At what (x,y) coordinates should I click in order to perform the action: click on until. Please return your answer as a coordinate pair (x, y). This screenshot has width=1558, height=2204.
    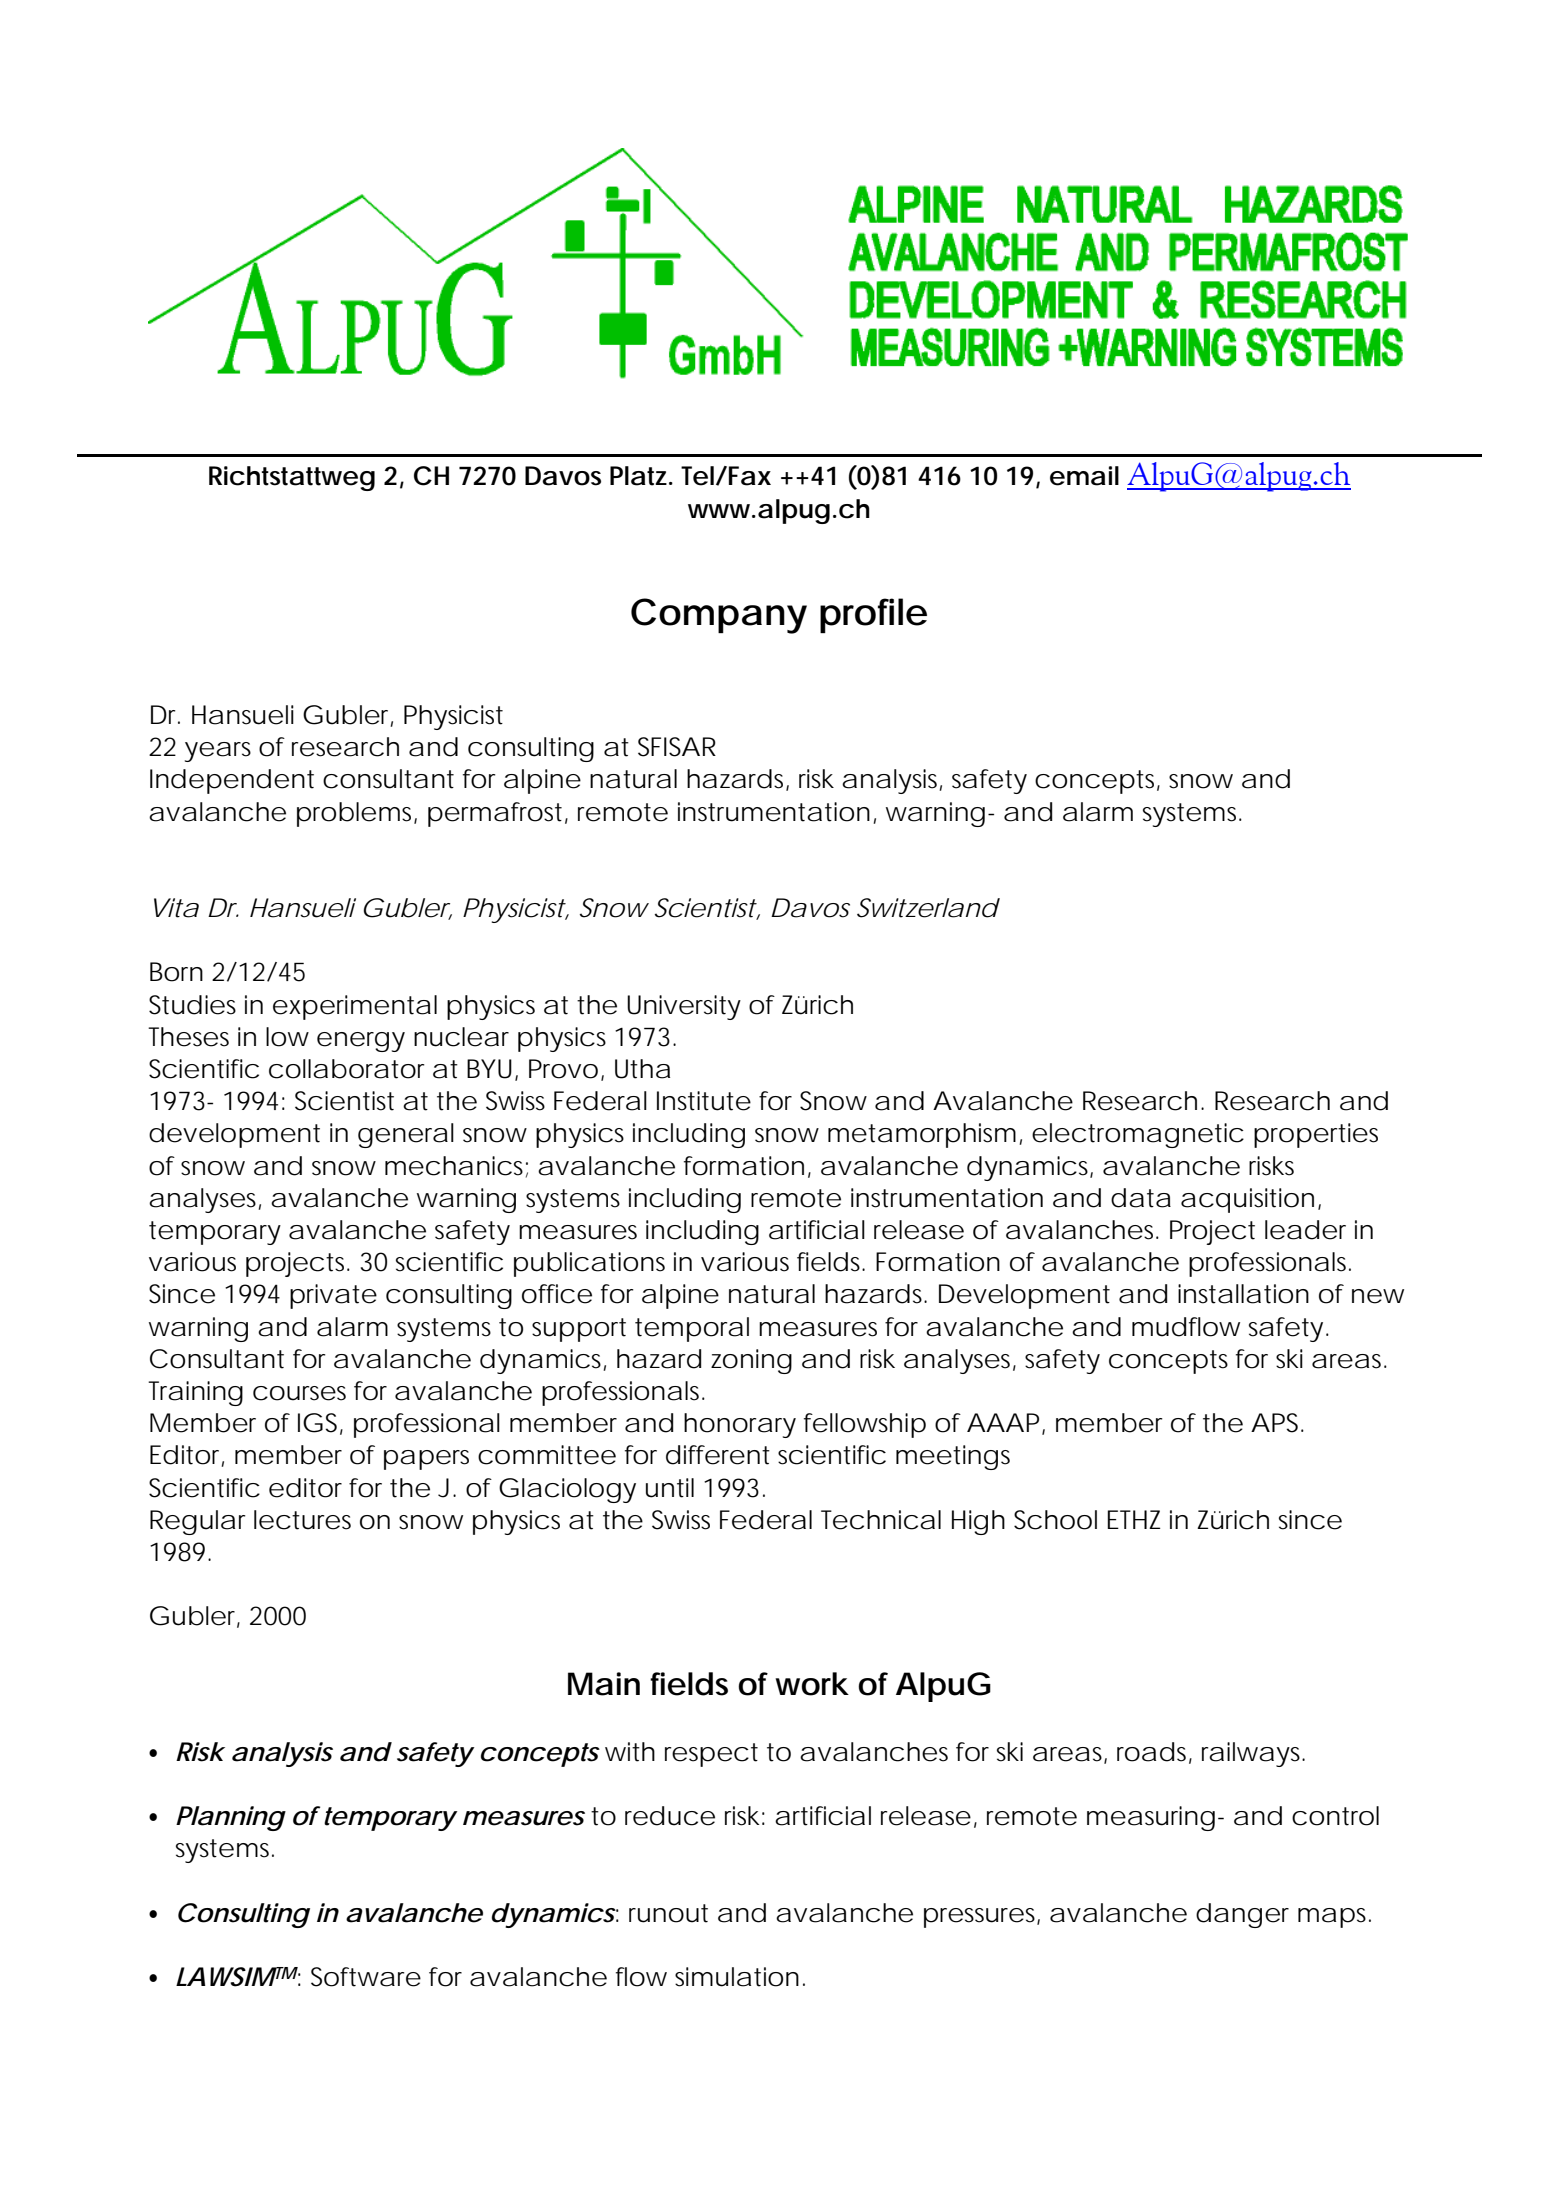
    Looking at the image, I should click on (670, 1488).
